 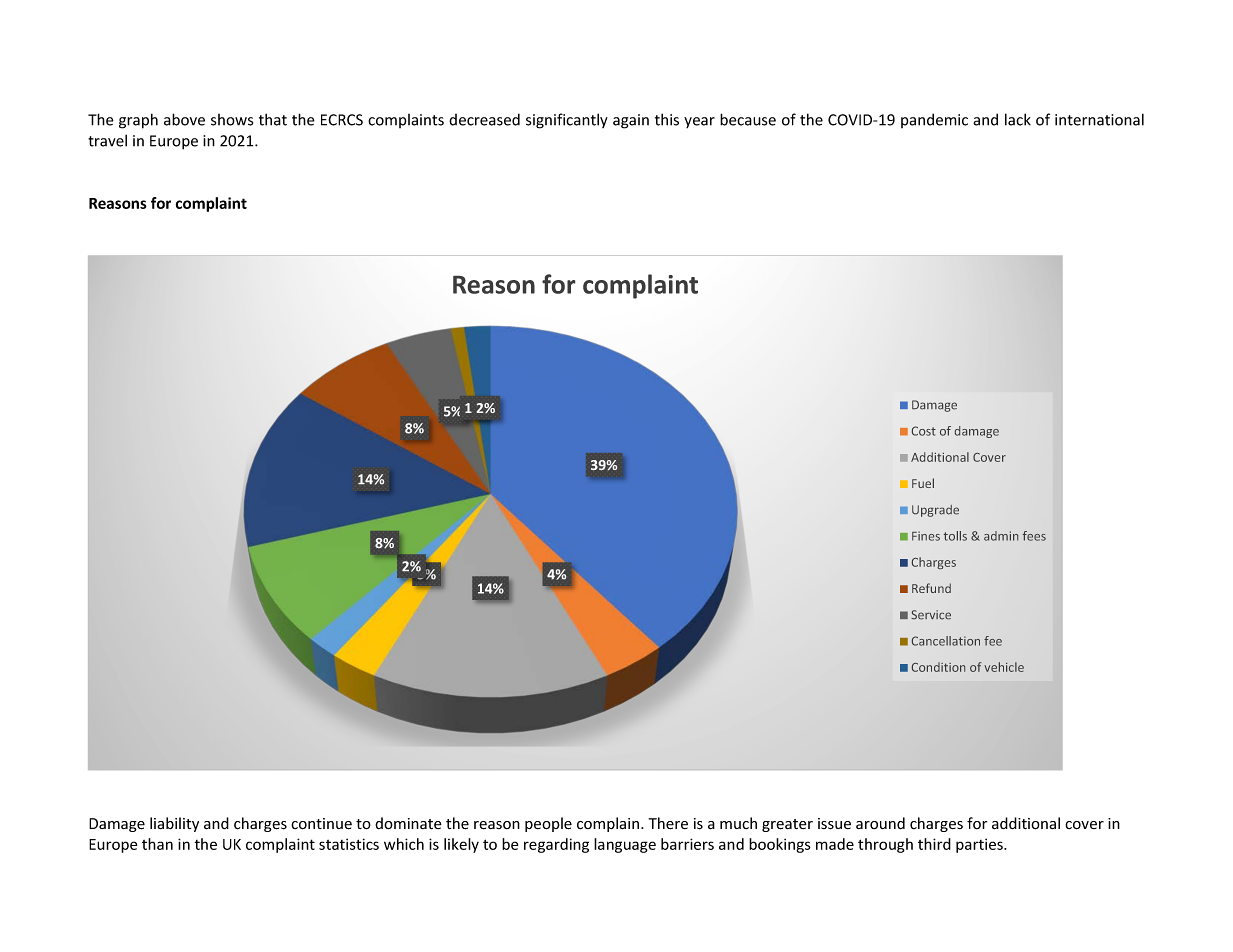 I want to click on Fuel, so click(x=923, y=483).
